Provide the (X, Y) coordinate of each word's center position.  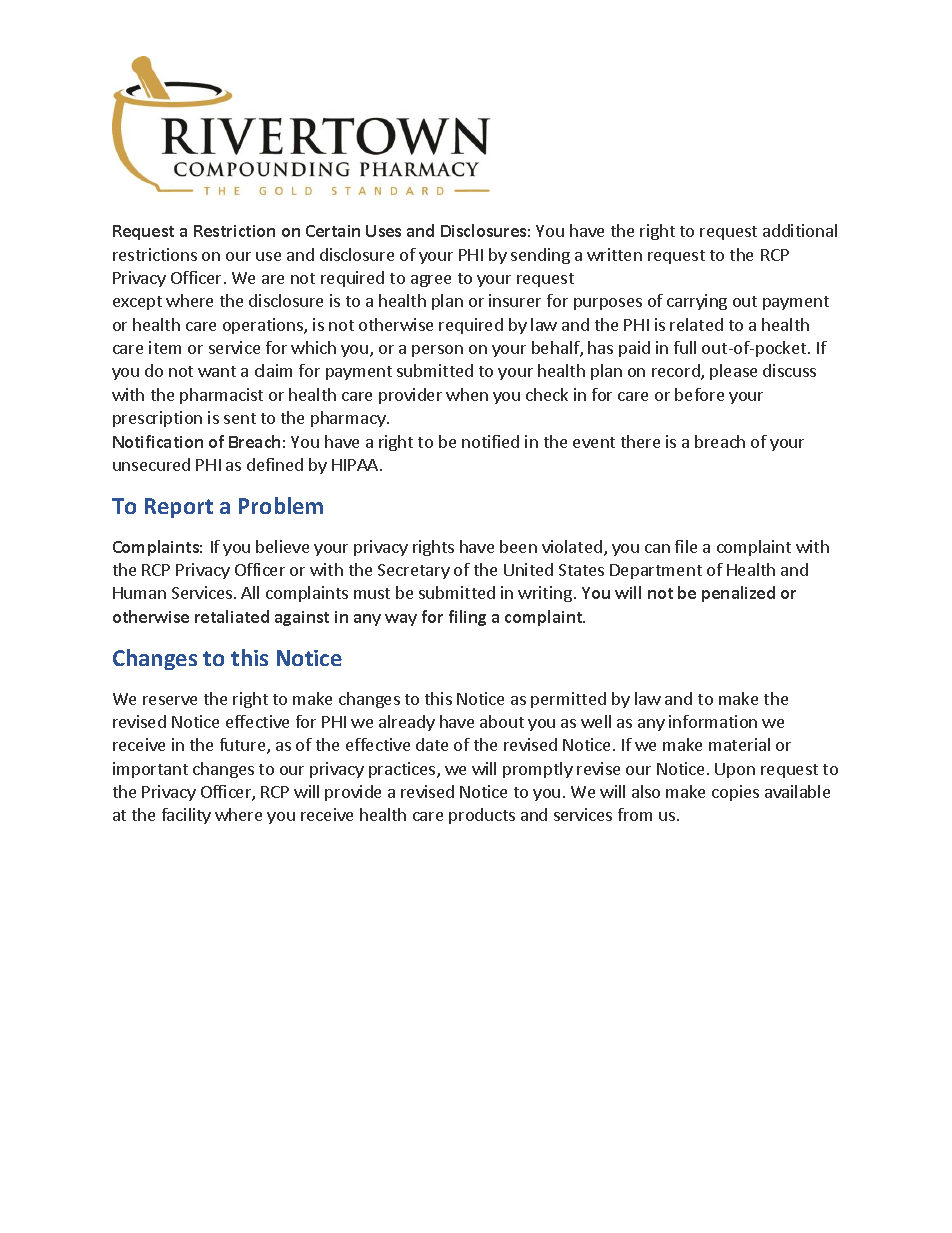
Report (179, 508)
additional (800, 230)
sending (540, 256)
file (686, 546)
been (518, 546)
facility (186, 816)
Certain (333, 231)
